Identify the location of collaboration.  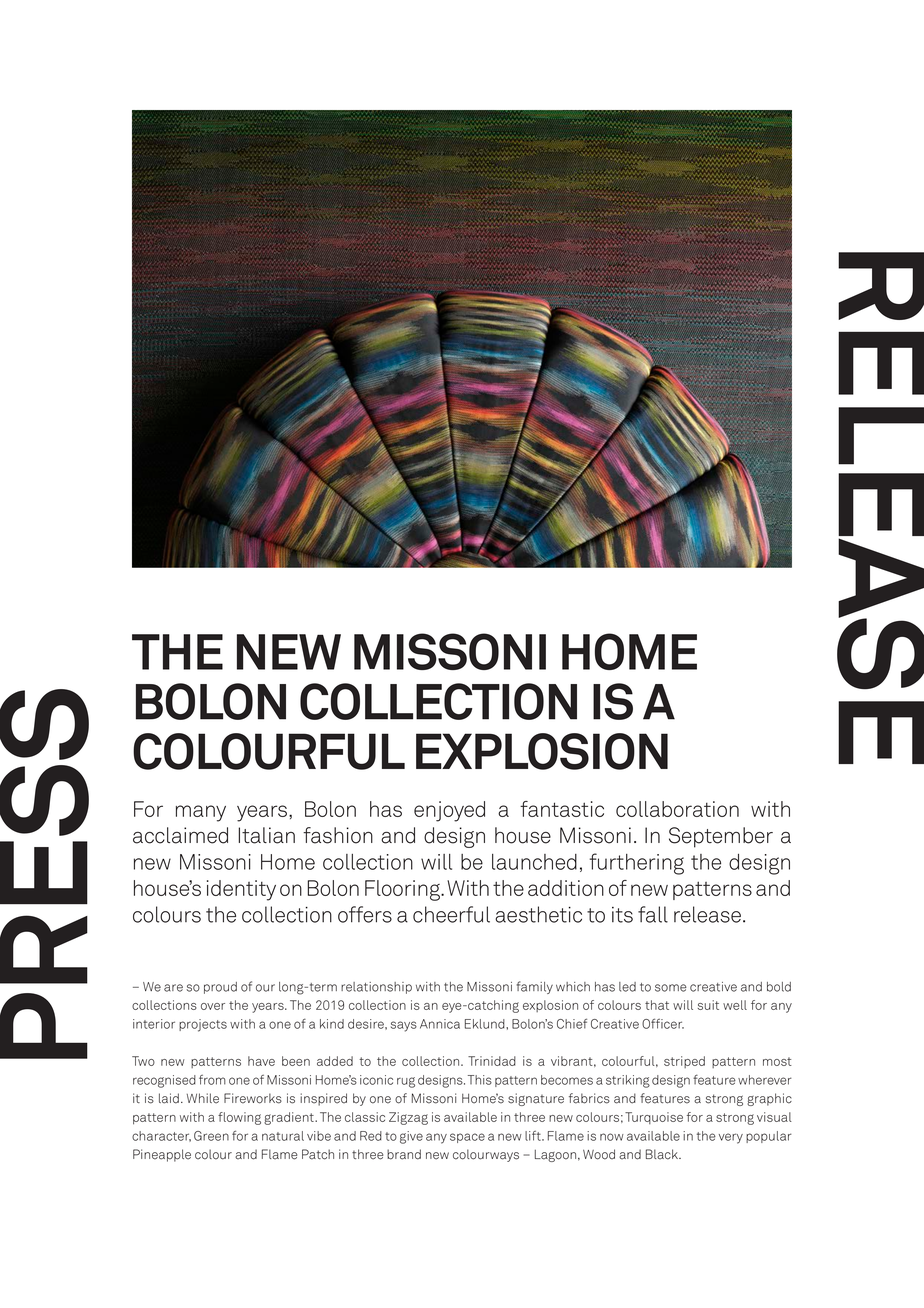
(677, 809).
